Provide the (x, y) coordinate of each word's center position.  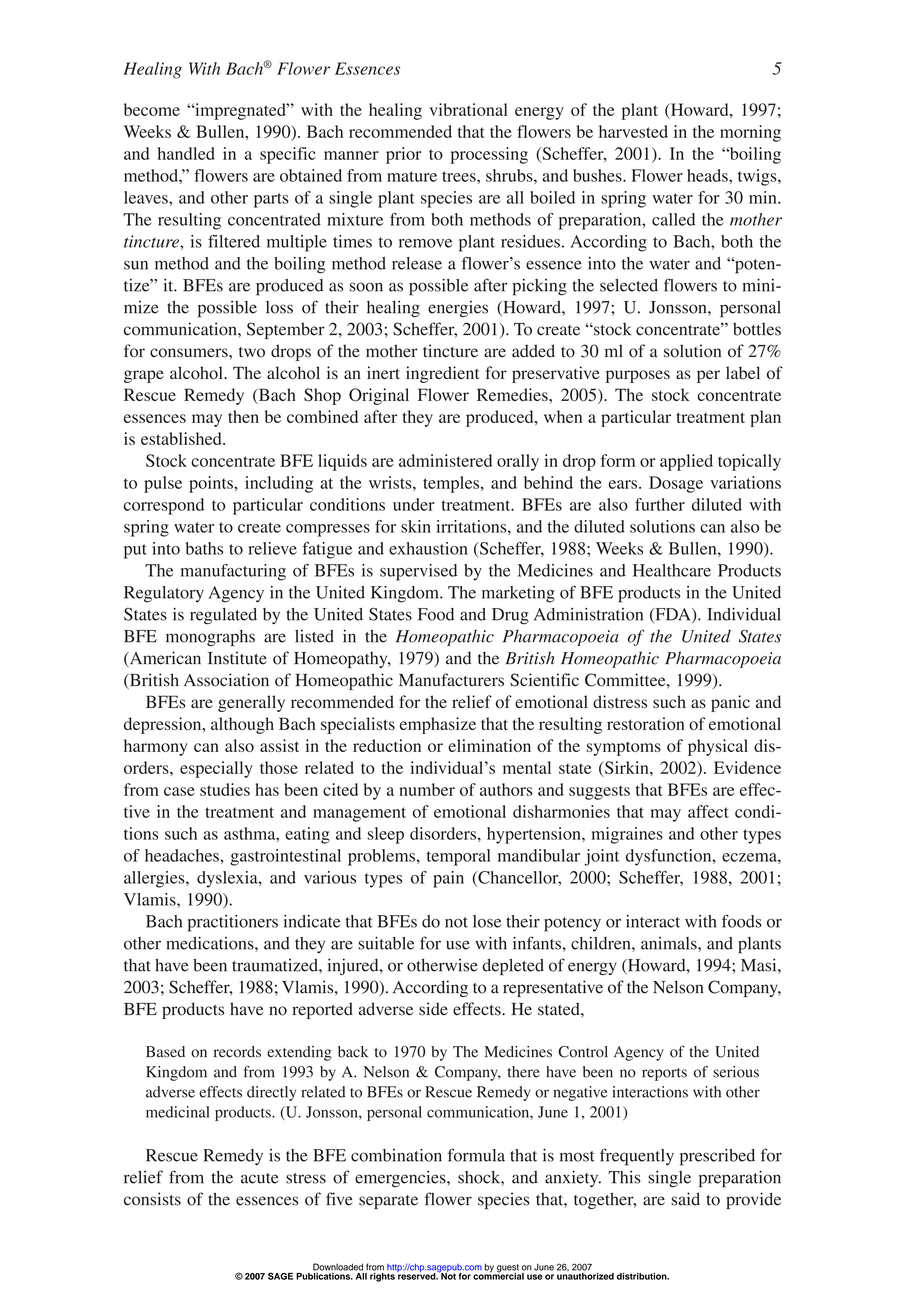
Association (226, 680)
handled (186, 153)
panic (730, 703)
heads (708, 175)
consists (152, 1199)
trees (460, 176)
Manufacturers (451, 680)
